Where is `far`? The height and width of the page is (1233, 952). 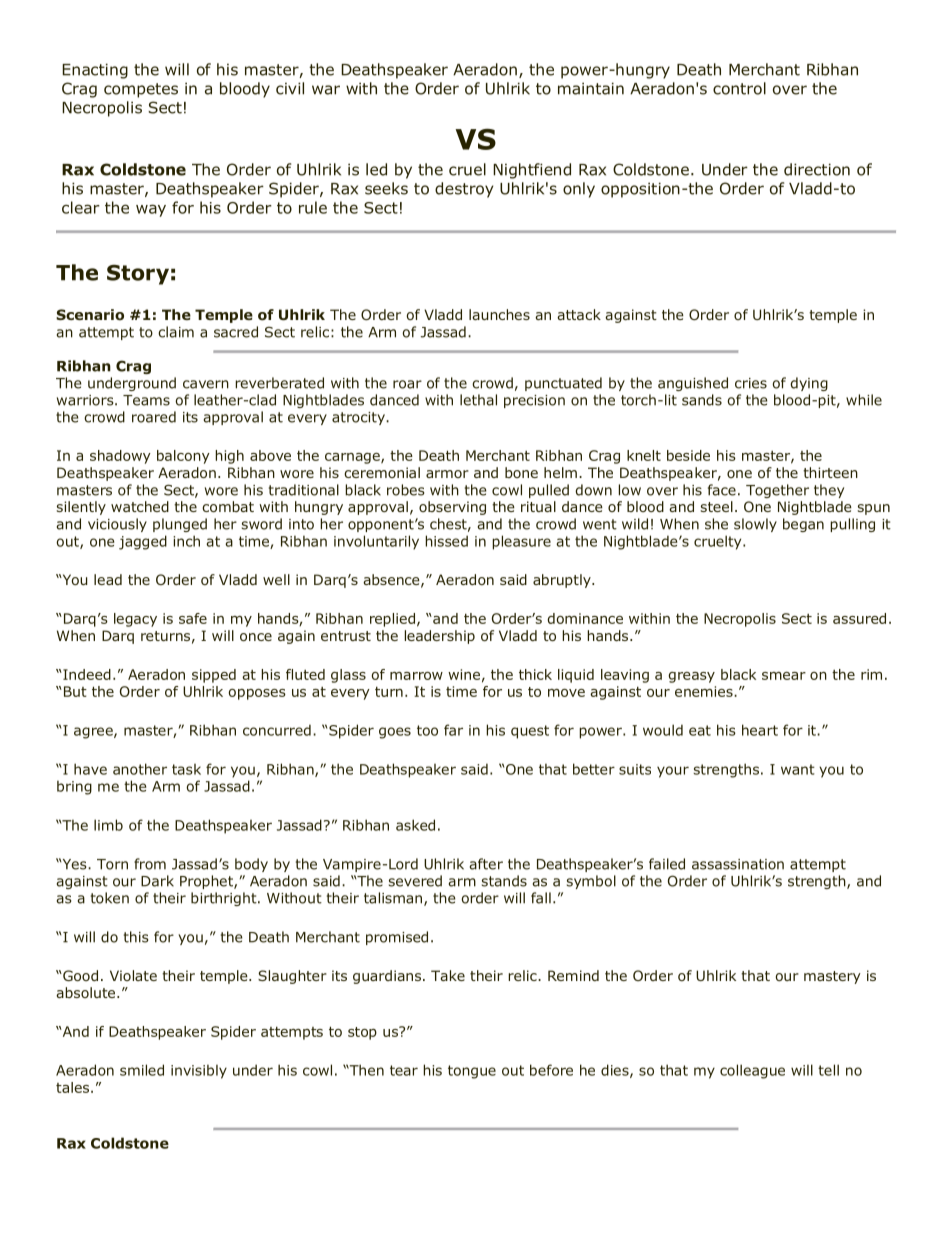
far is located at coordinates (453, 730).
